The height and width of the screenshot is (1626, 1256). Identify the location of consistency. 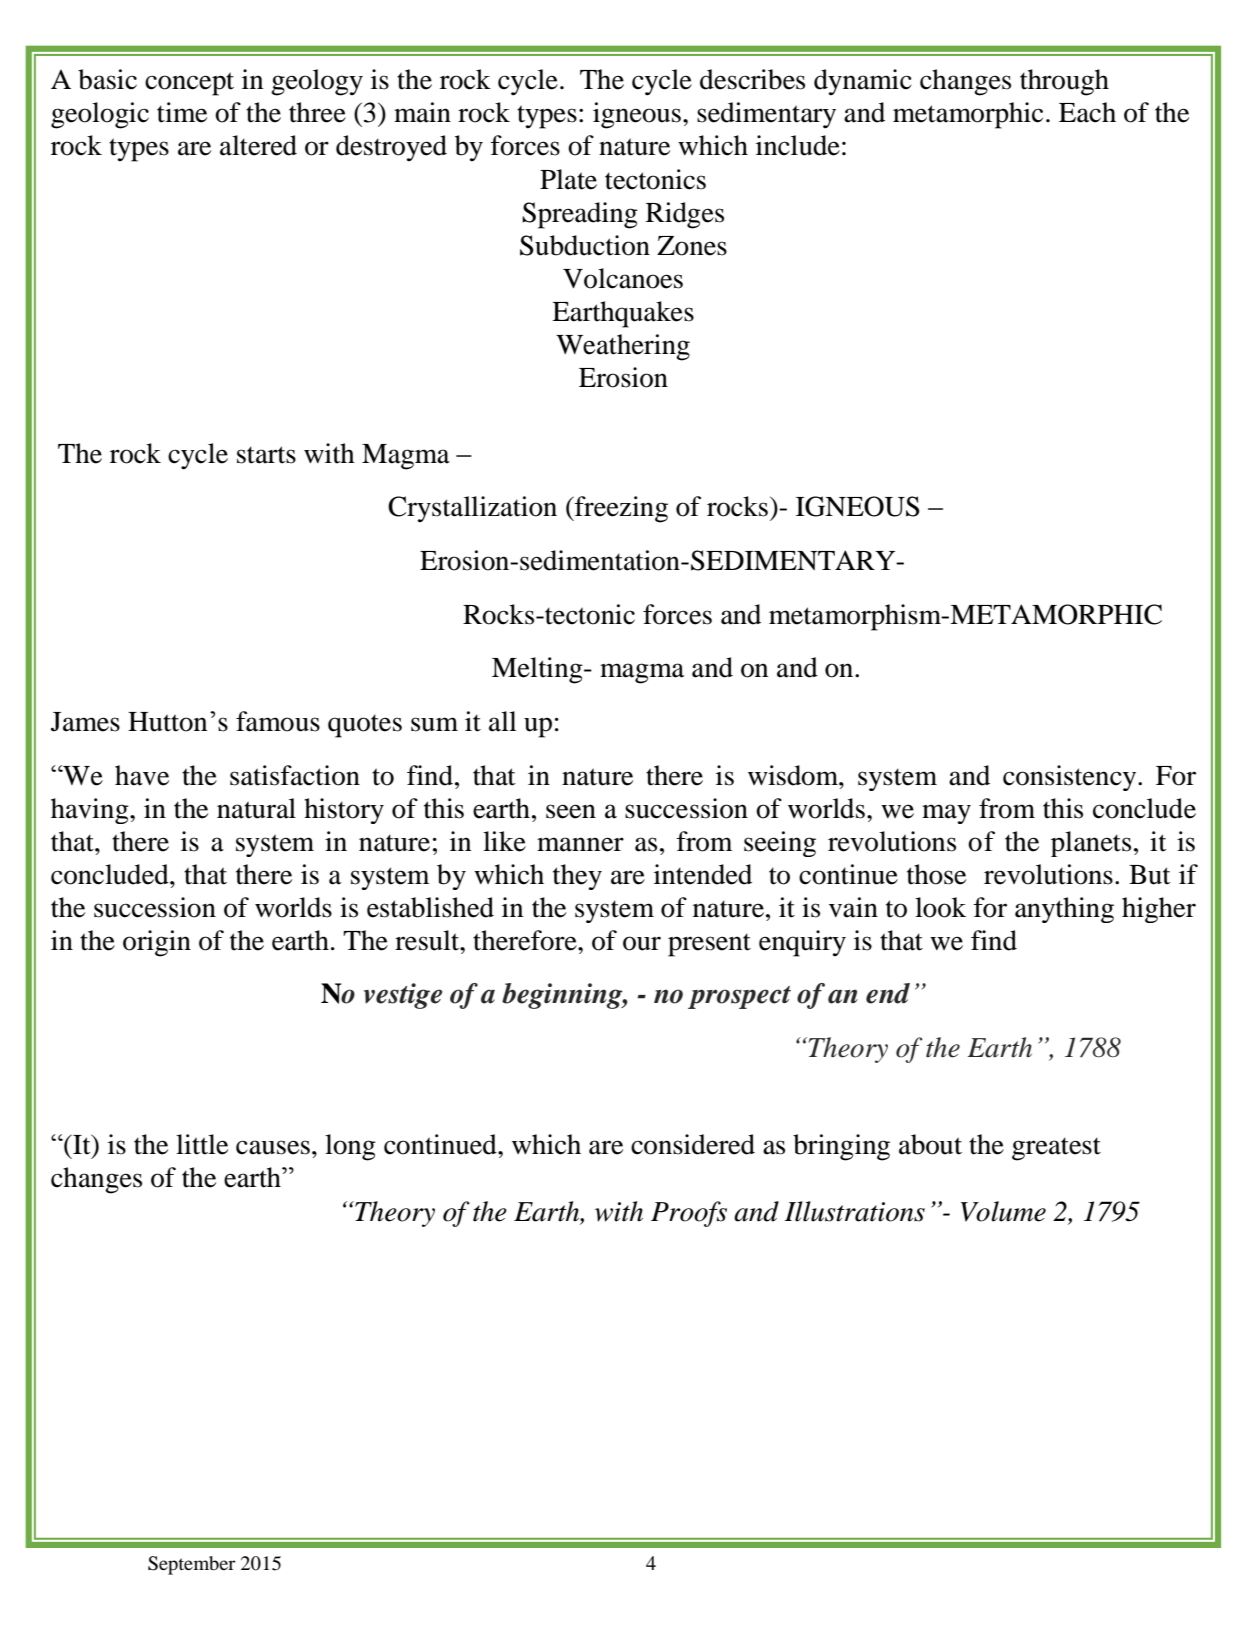
(1071, 778).
